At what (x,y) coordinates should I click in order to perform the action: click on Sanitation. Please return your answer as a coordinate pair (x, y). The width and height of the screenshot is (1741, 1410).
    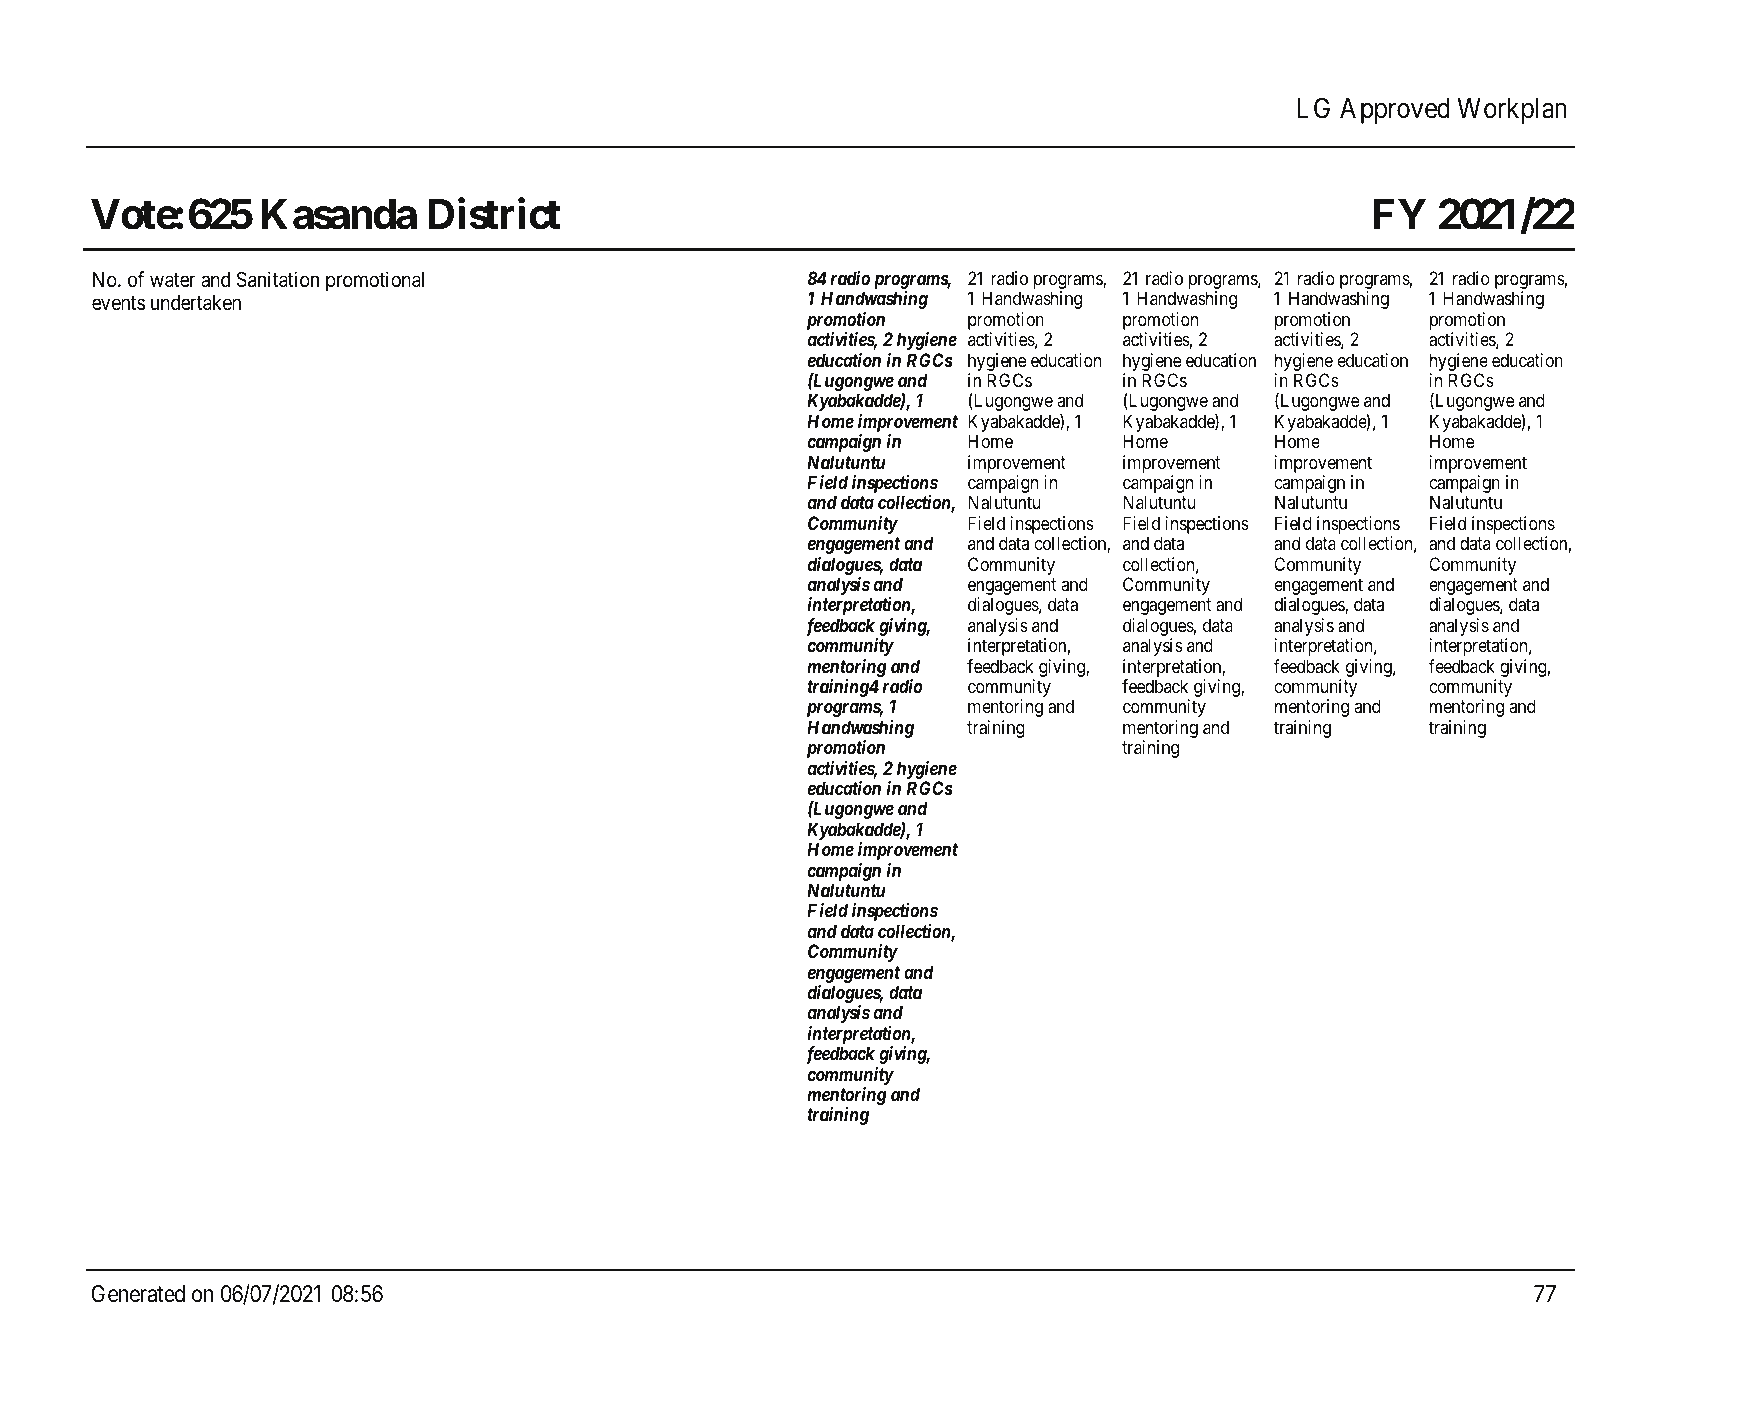
    Looking at the image, I should click on (278, 279).
